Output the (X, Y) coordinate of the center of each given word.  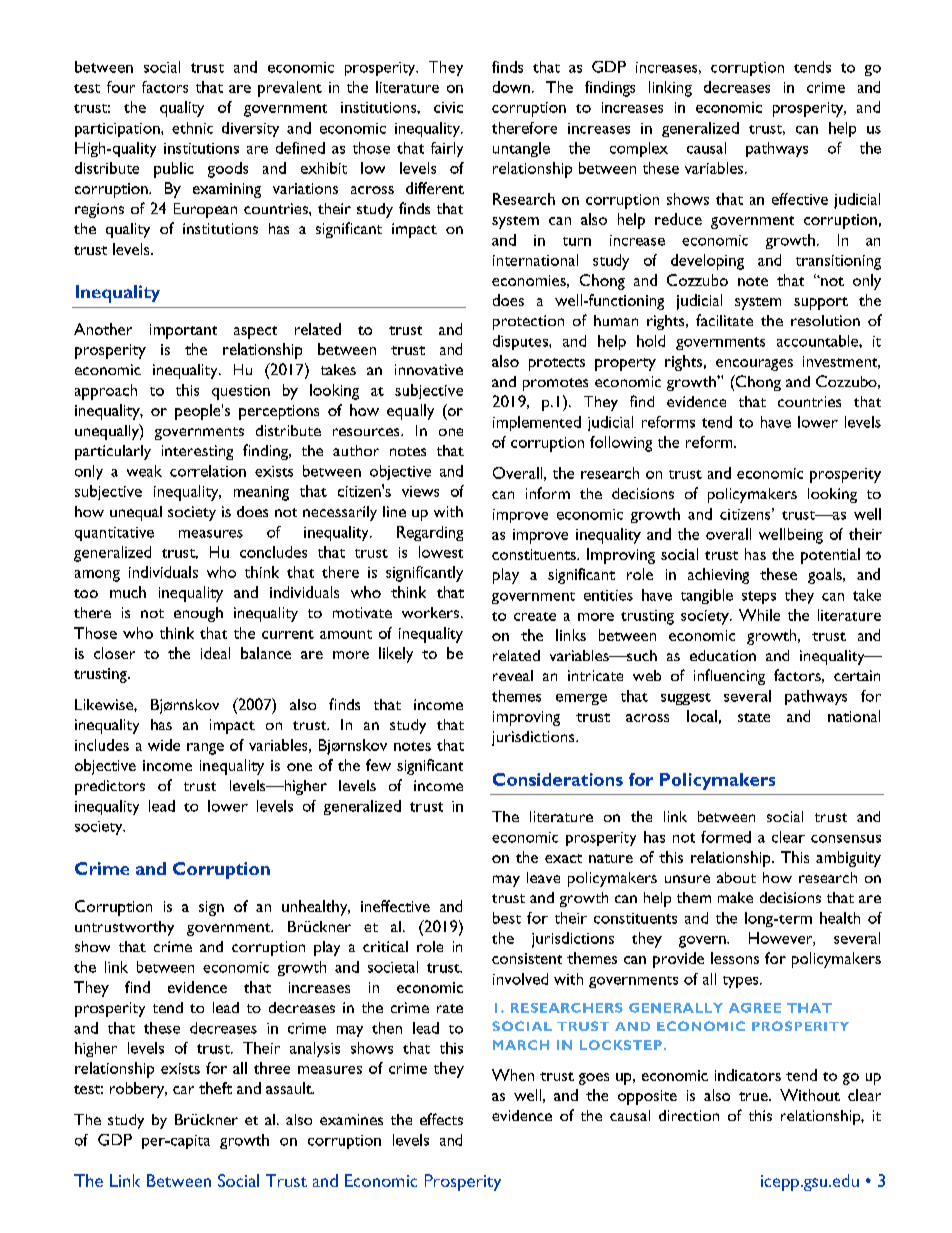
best (507, 918)
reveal (513, 675)
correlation (208, 471)
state (754, 717)
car (183, 1090)
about (736, 877)
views (420, 491)
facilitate (724, 320)
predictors (110, 787)
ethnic (192, 128)
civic (448, 107)
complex (639, 149)
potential (830, 556)
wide (164, 745)
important (183, 331)
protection (528, 322)
